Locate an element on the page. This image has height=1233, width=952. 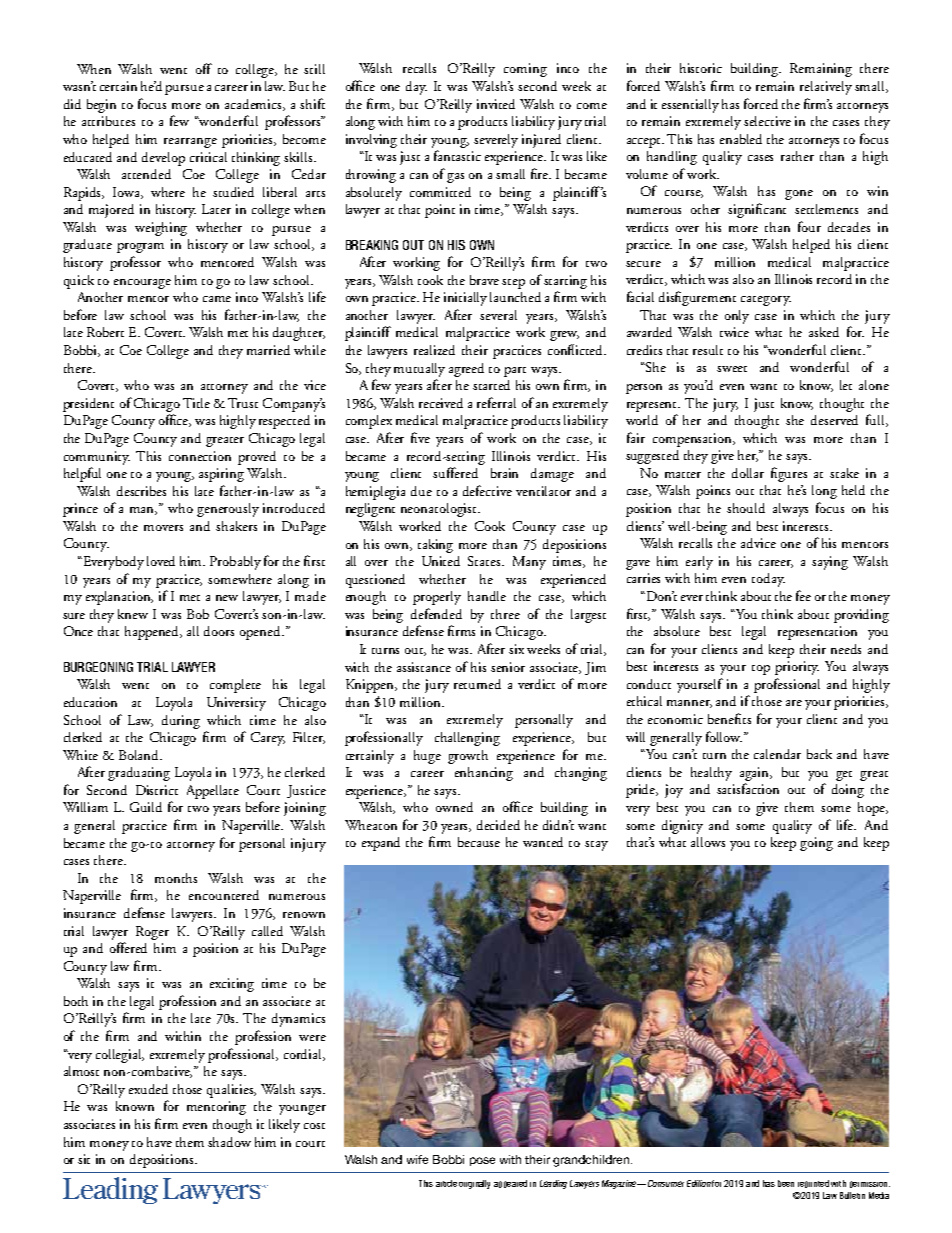
pose is located at coordinates (482, 1161).
